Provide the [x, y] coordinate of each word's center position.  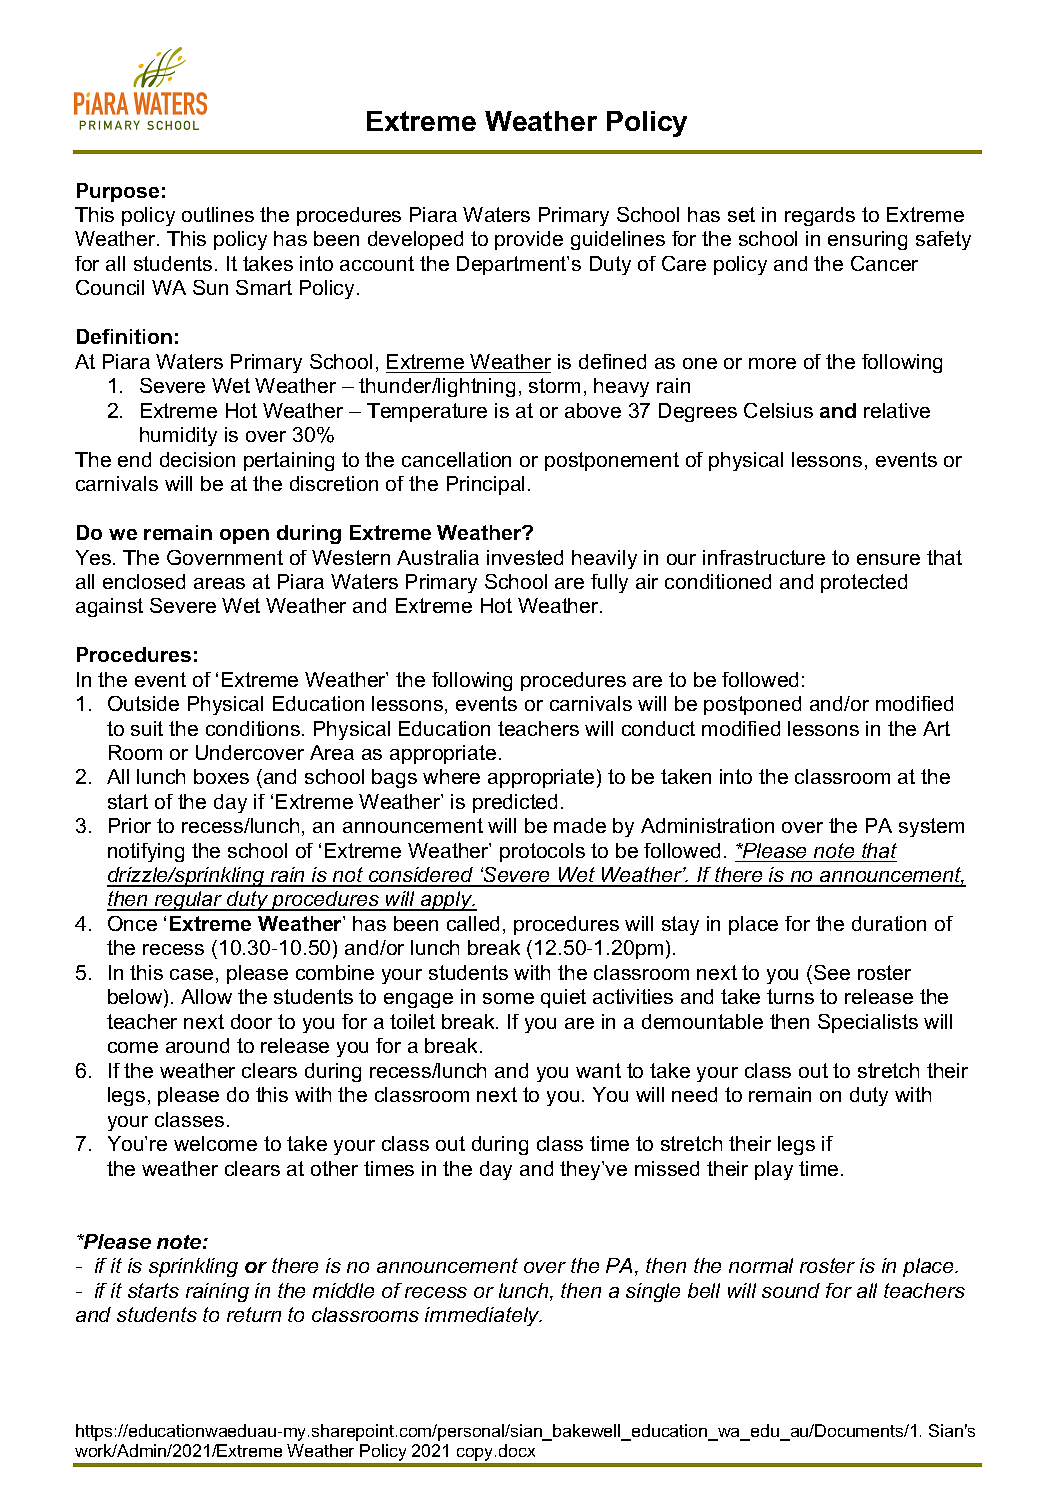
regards [820, 216]
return [254, 1314]
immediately [483, 1316]
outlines [218, 214]
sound [791, 1290]
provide [529, 240]
